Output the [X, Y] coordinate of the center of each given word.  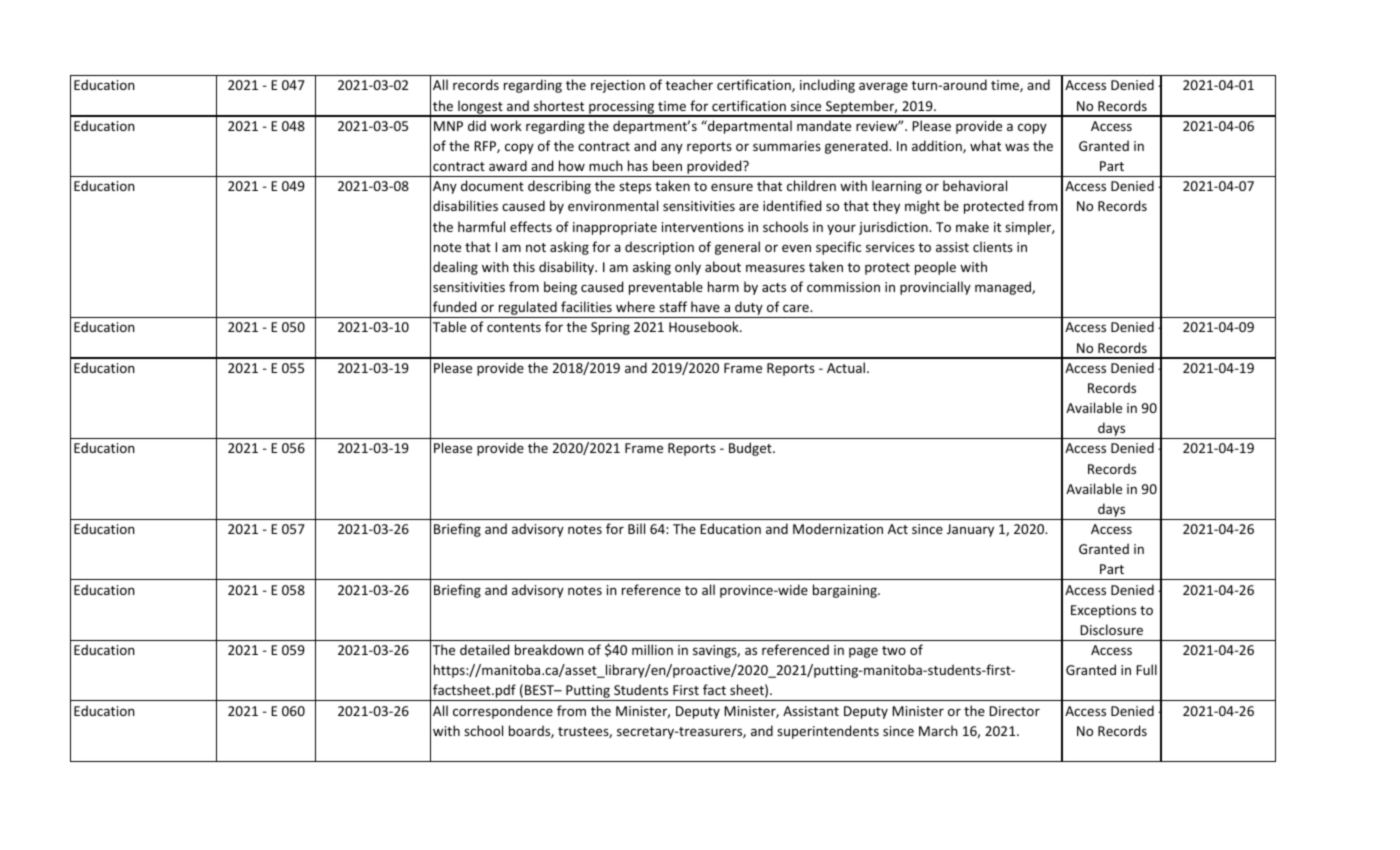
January [970, 530]
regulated [527, 309]
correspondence [503, 712]
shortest [559, 105]
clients [993, 246]
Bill [636, 528]
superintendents [828, 732]
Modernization [838, 528]
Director [1014, 711]
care [797, 308]
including [827, 86]
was [1017, 147]
